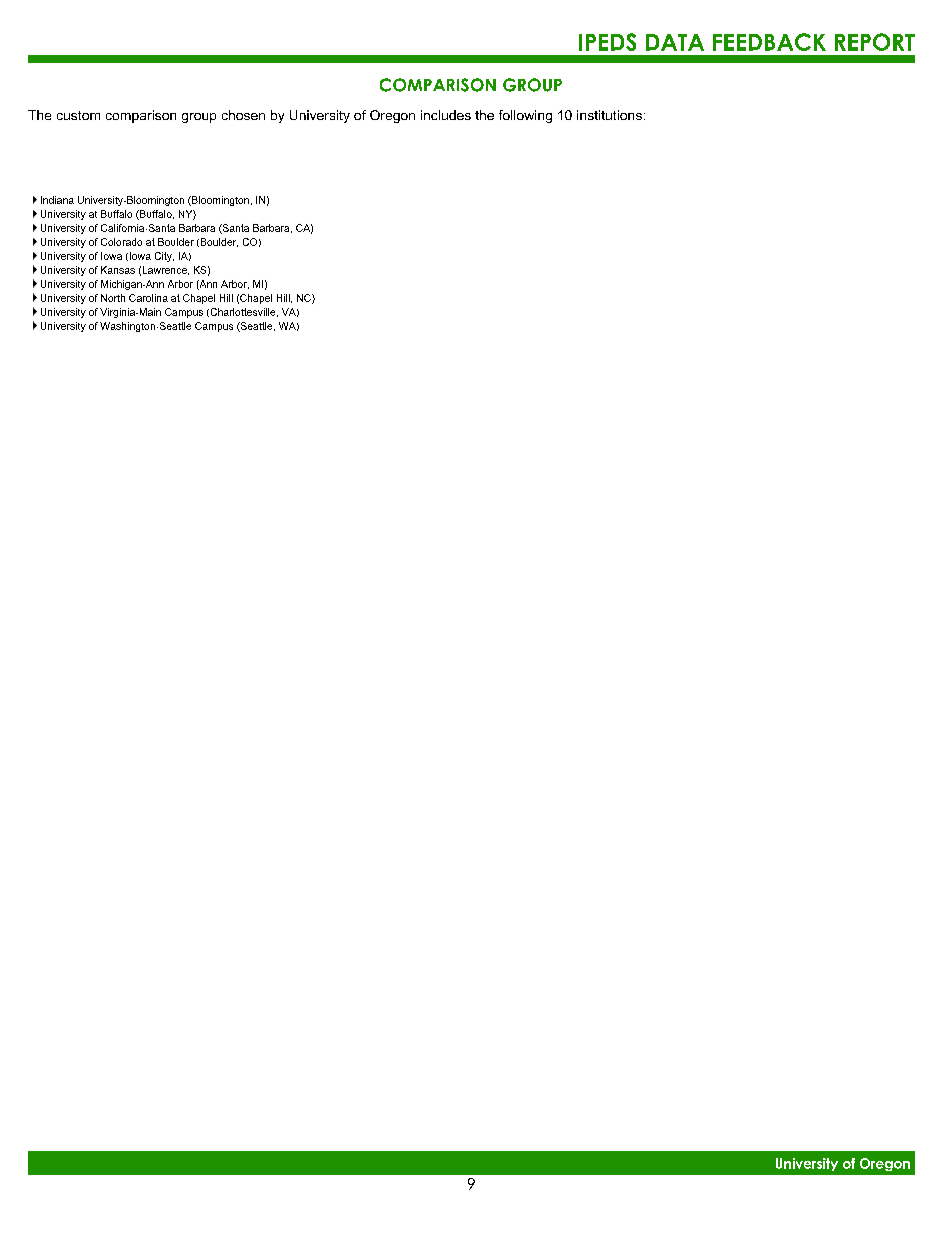 This page has width=952, height=1233. I want to click on custom, so click(78, 115).
